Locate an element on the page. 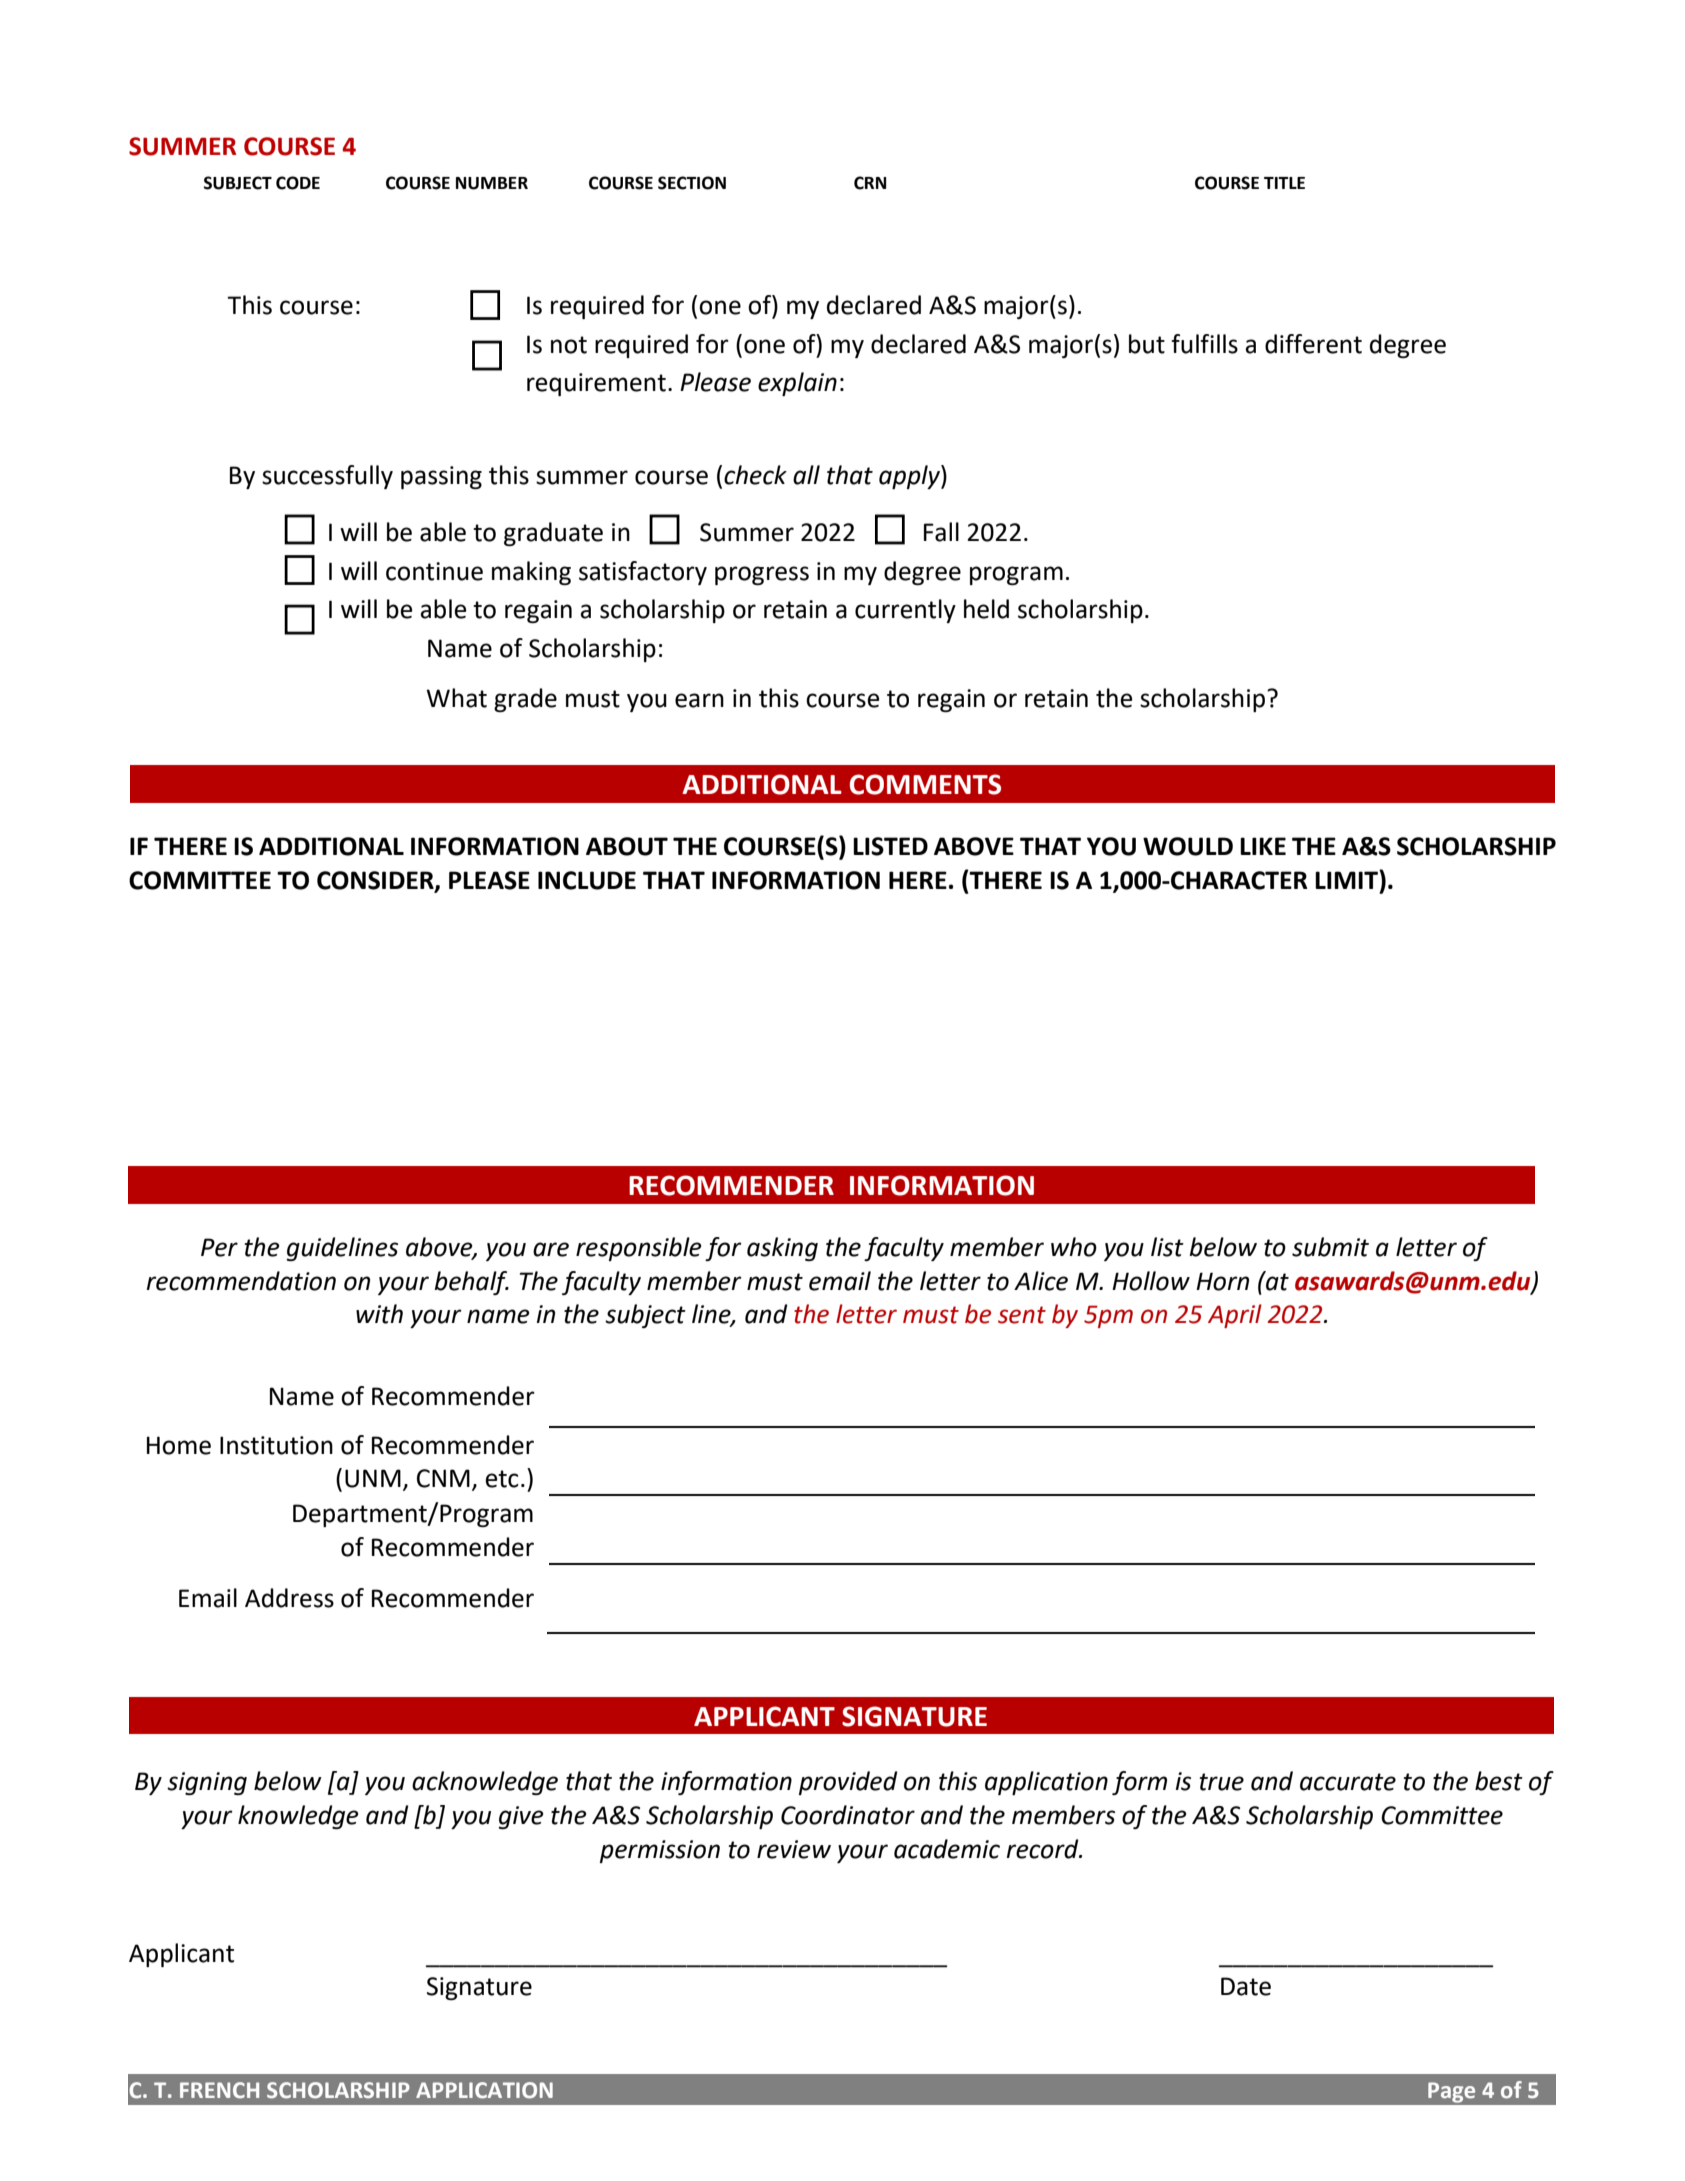  asking is located at coordinates (782, 1249).
